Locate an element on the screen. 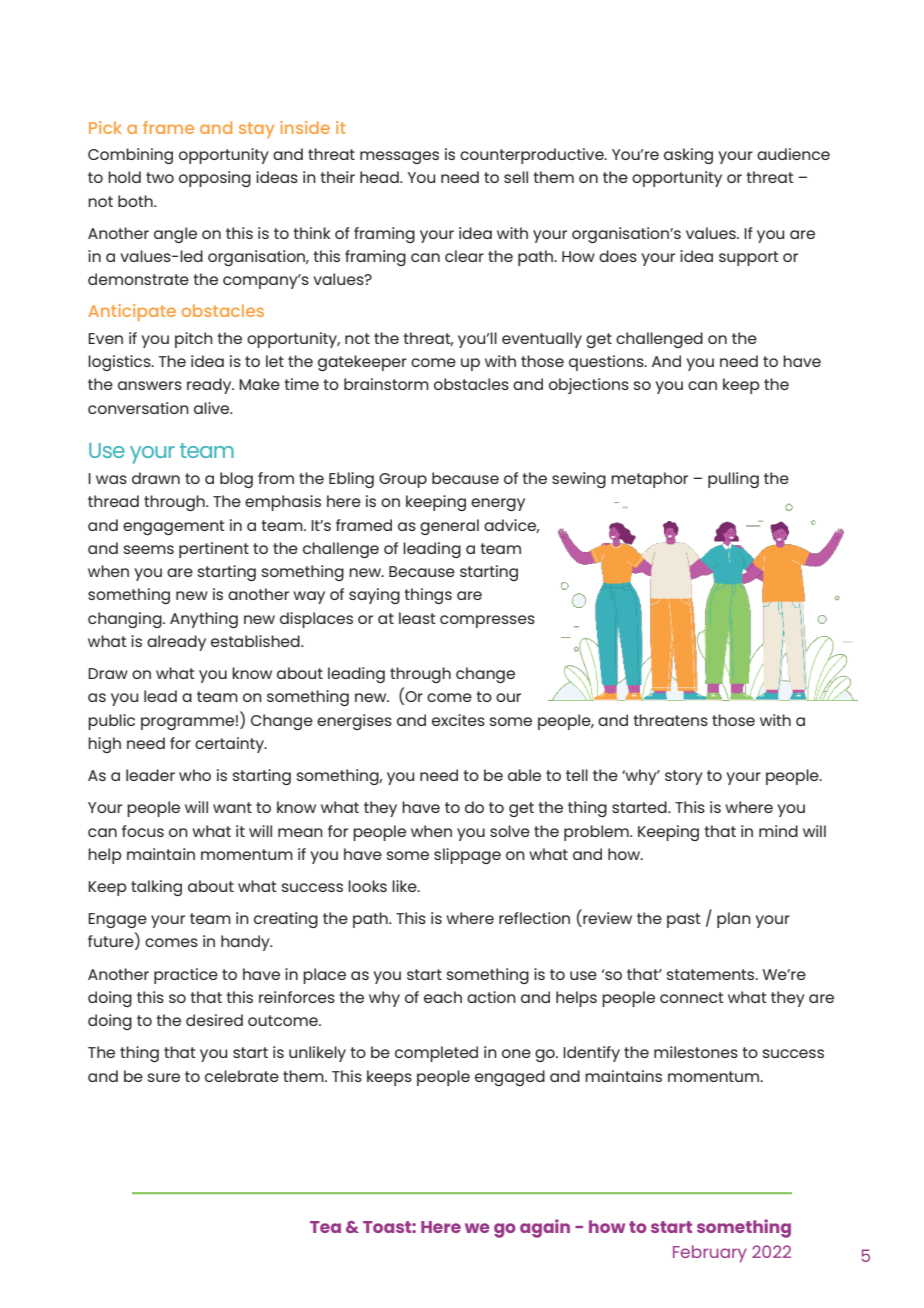 The image size is (924, 1308). story is located at coordinates (684, 777).
